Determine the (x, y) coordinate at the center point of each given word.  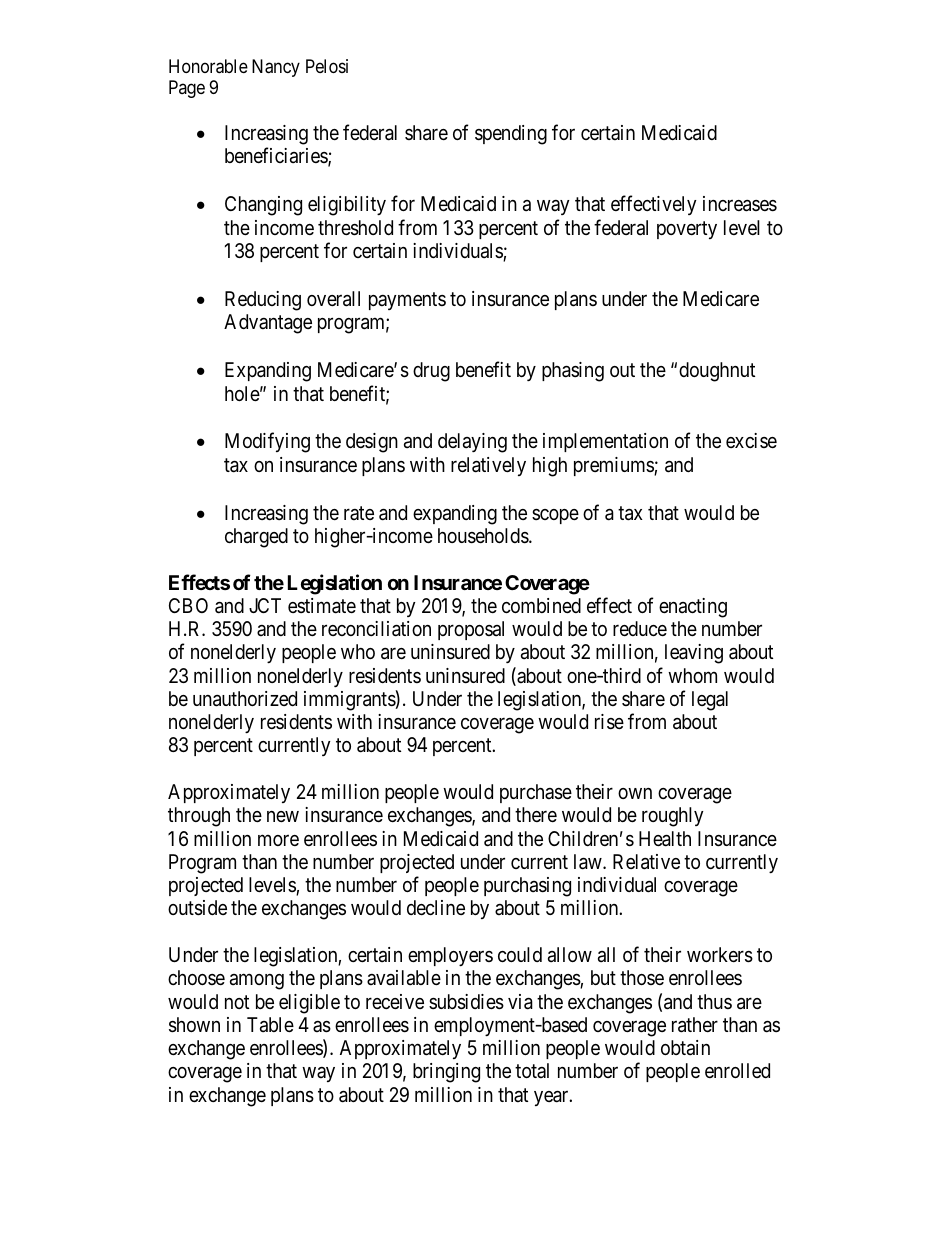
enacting (693, 608)
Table (270, 1025)
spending (511, 135)
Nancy (276, 68)
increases (740, 204)
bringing (446, 1073)
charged (256, 538)
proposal (471, 630)
